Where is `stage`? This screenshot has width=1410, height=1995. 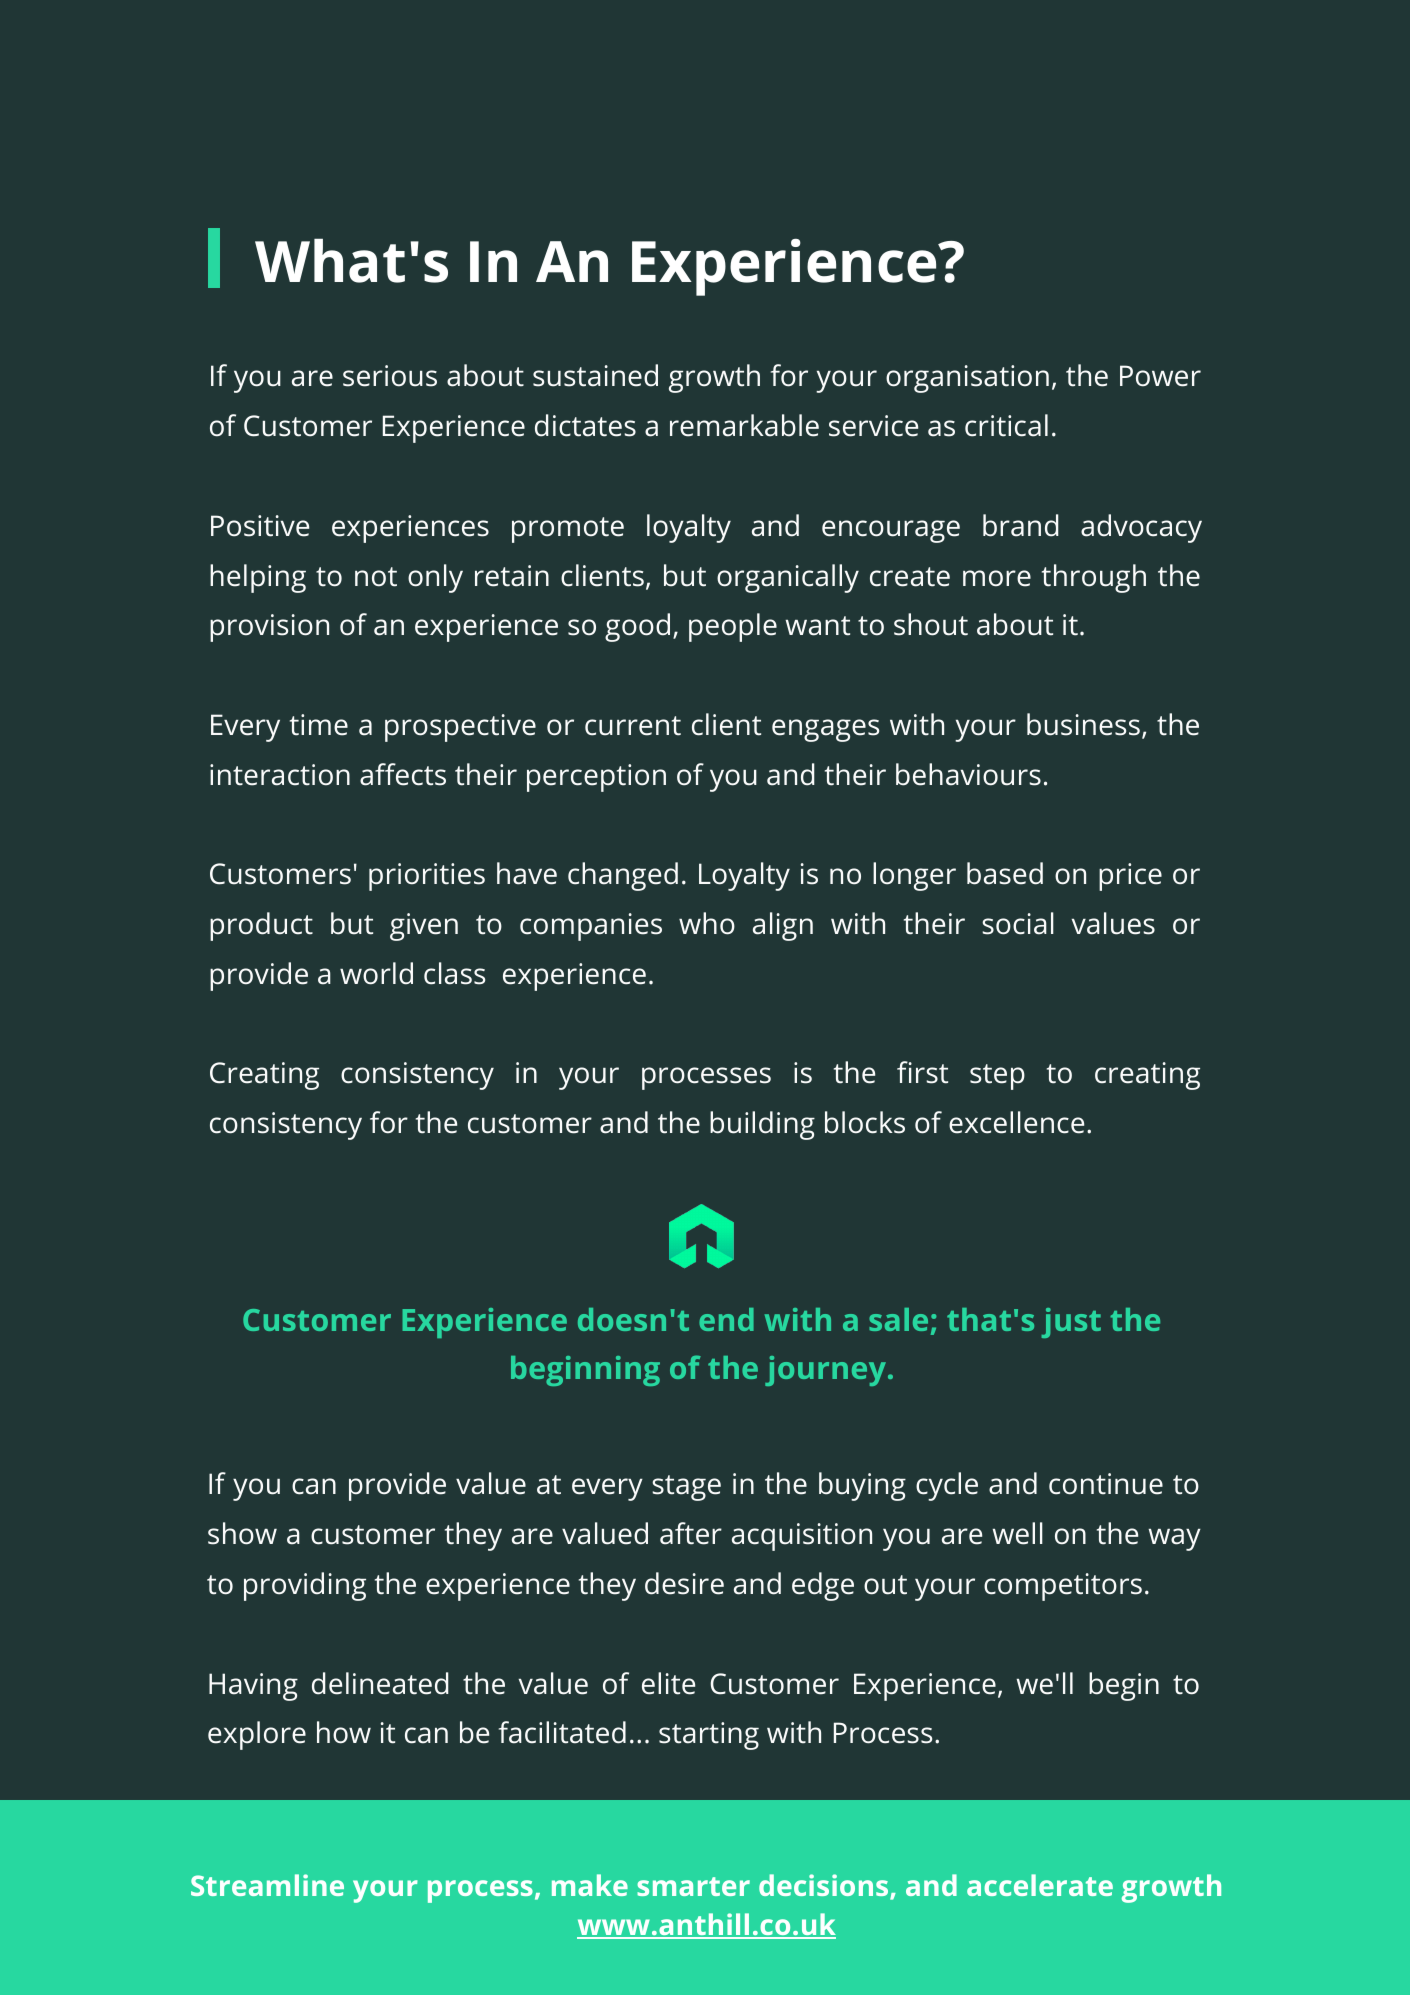 stage is located at coordinates (686, 1488).
